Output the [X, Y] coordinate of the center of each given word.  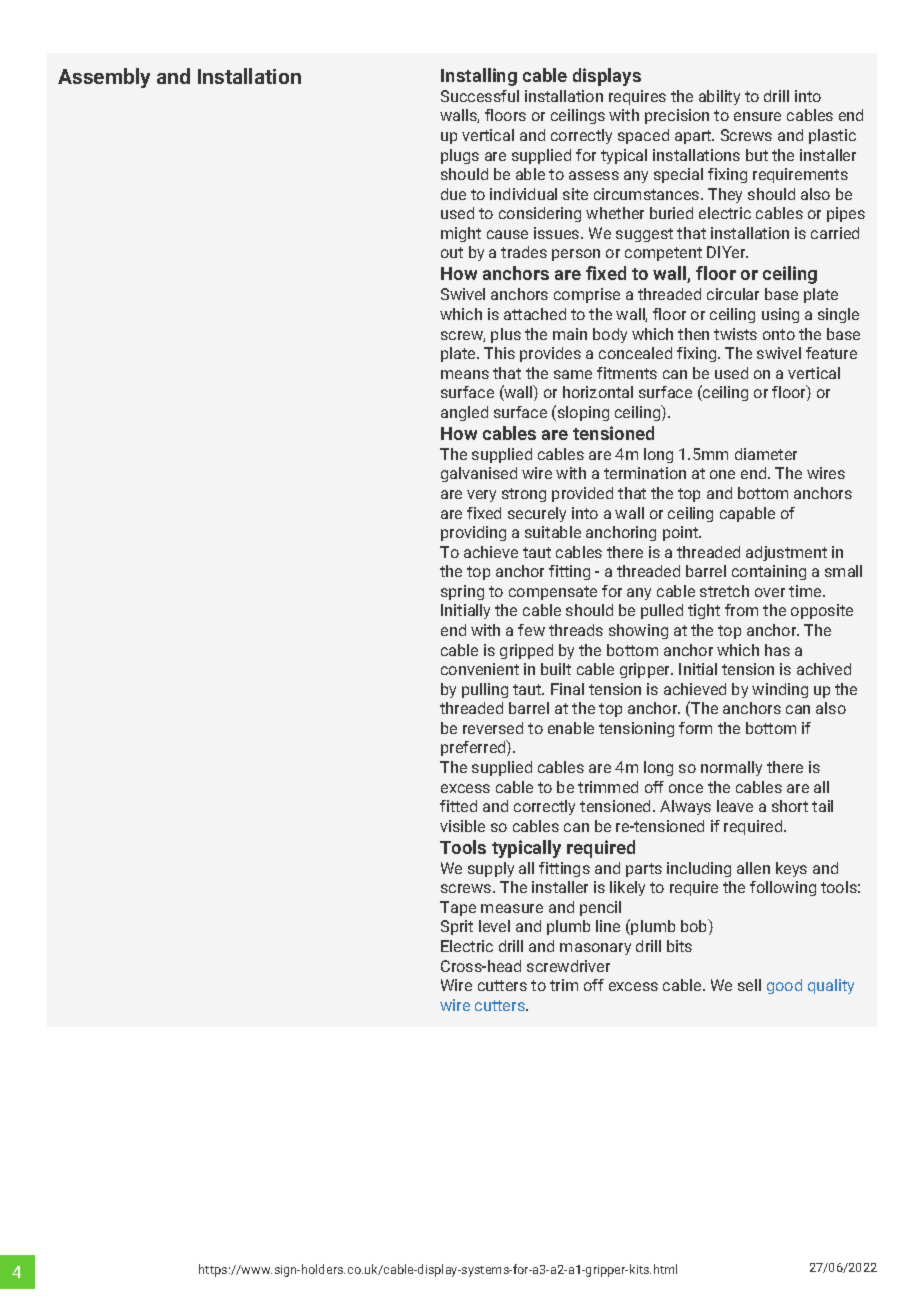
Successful [480, 96]
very [481, 496]
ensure [757, 116]
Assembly [104, 78]
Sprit [457, 927]
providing [473, 533]
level [494, 926]
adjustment [786, 553]
